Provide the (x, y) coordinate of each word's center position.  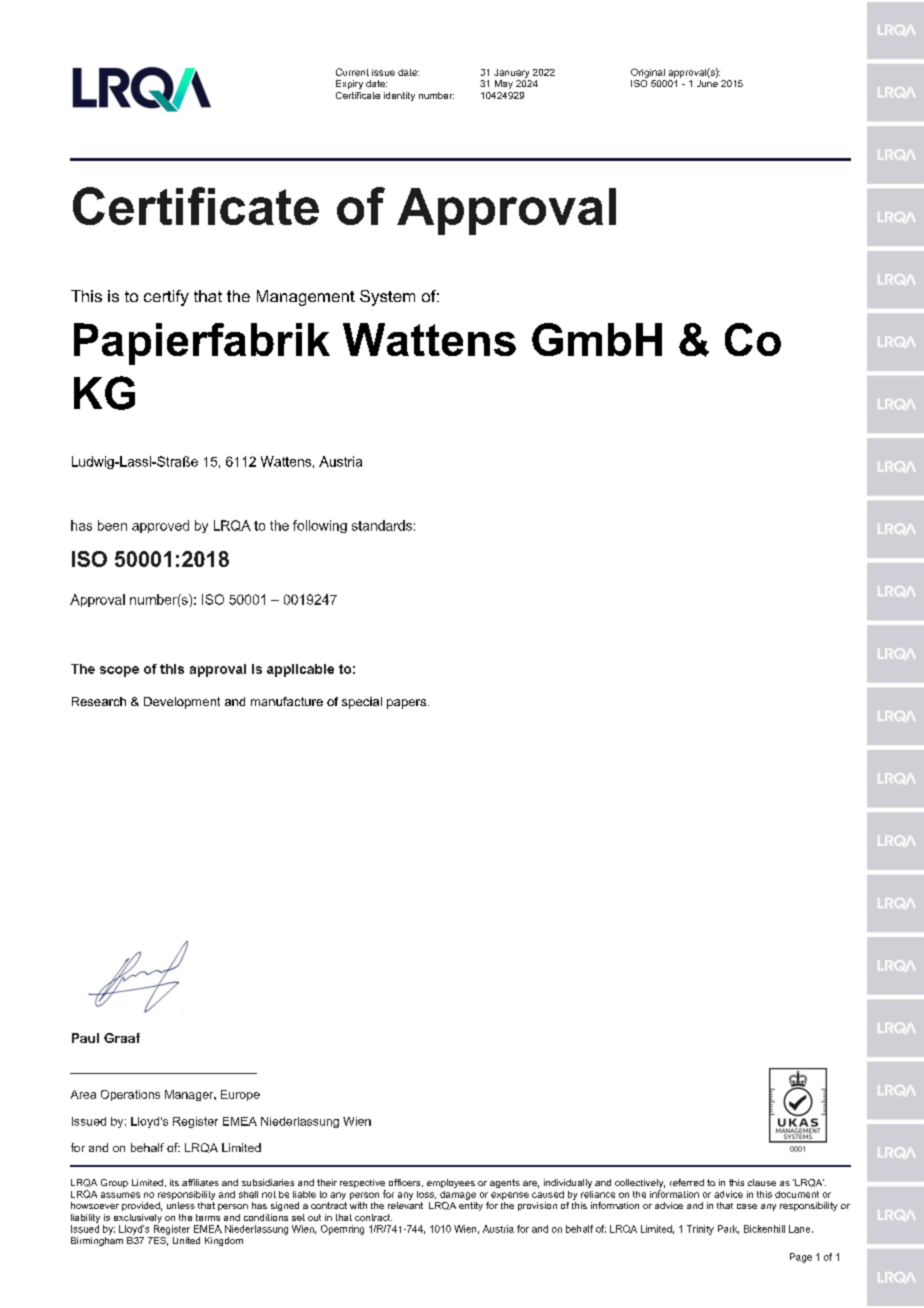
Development (182, 703)
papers (408, 704)
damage (458, 1195)
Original (648, 73)
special (362, 703)
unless (181, 1205)
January (511, 73)
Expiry (349, 84)
